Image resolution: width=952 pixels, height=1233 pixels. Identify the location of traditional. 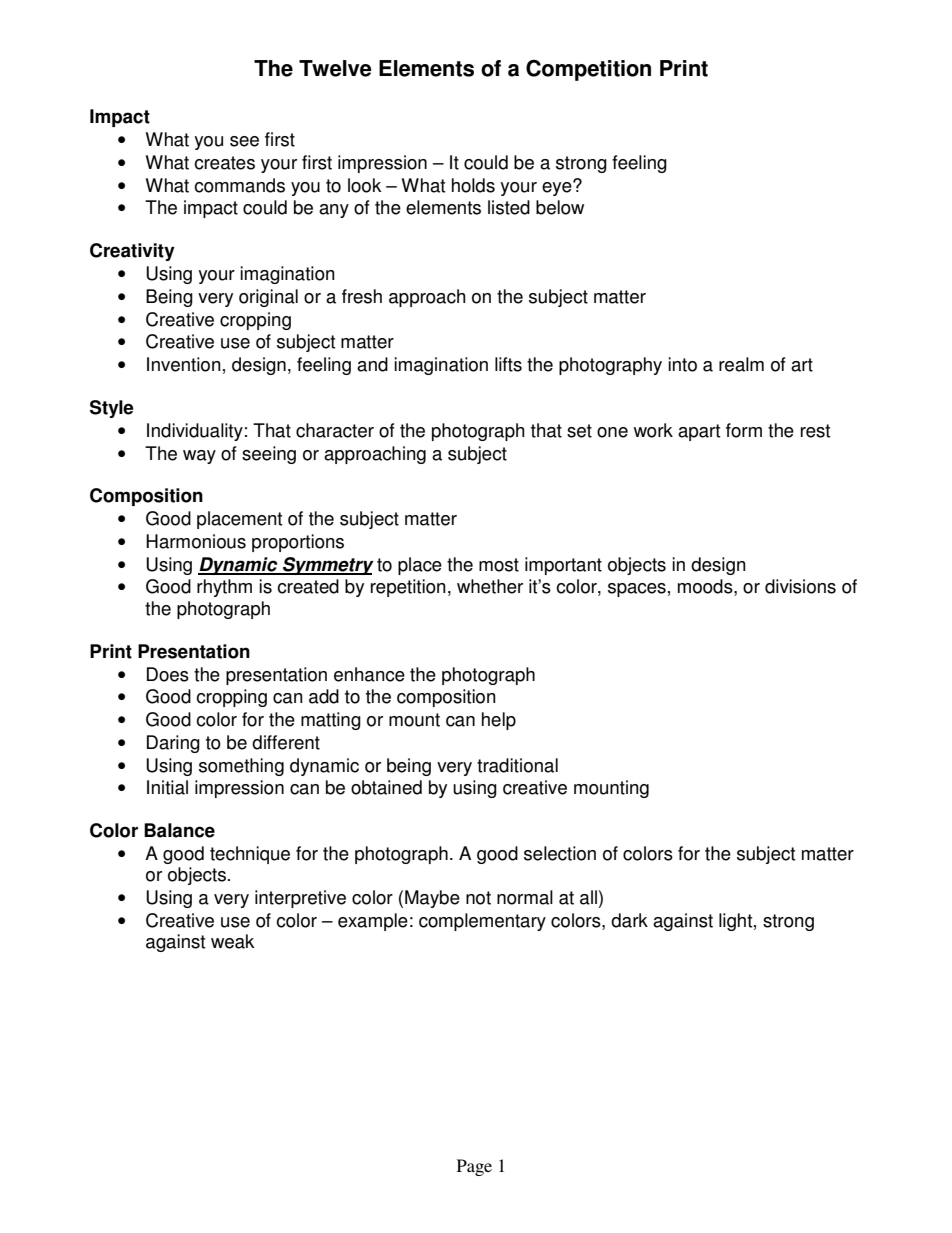
(517, 765).
